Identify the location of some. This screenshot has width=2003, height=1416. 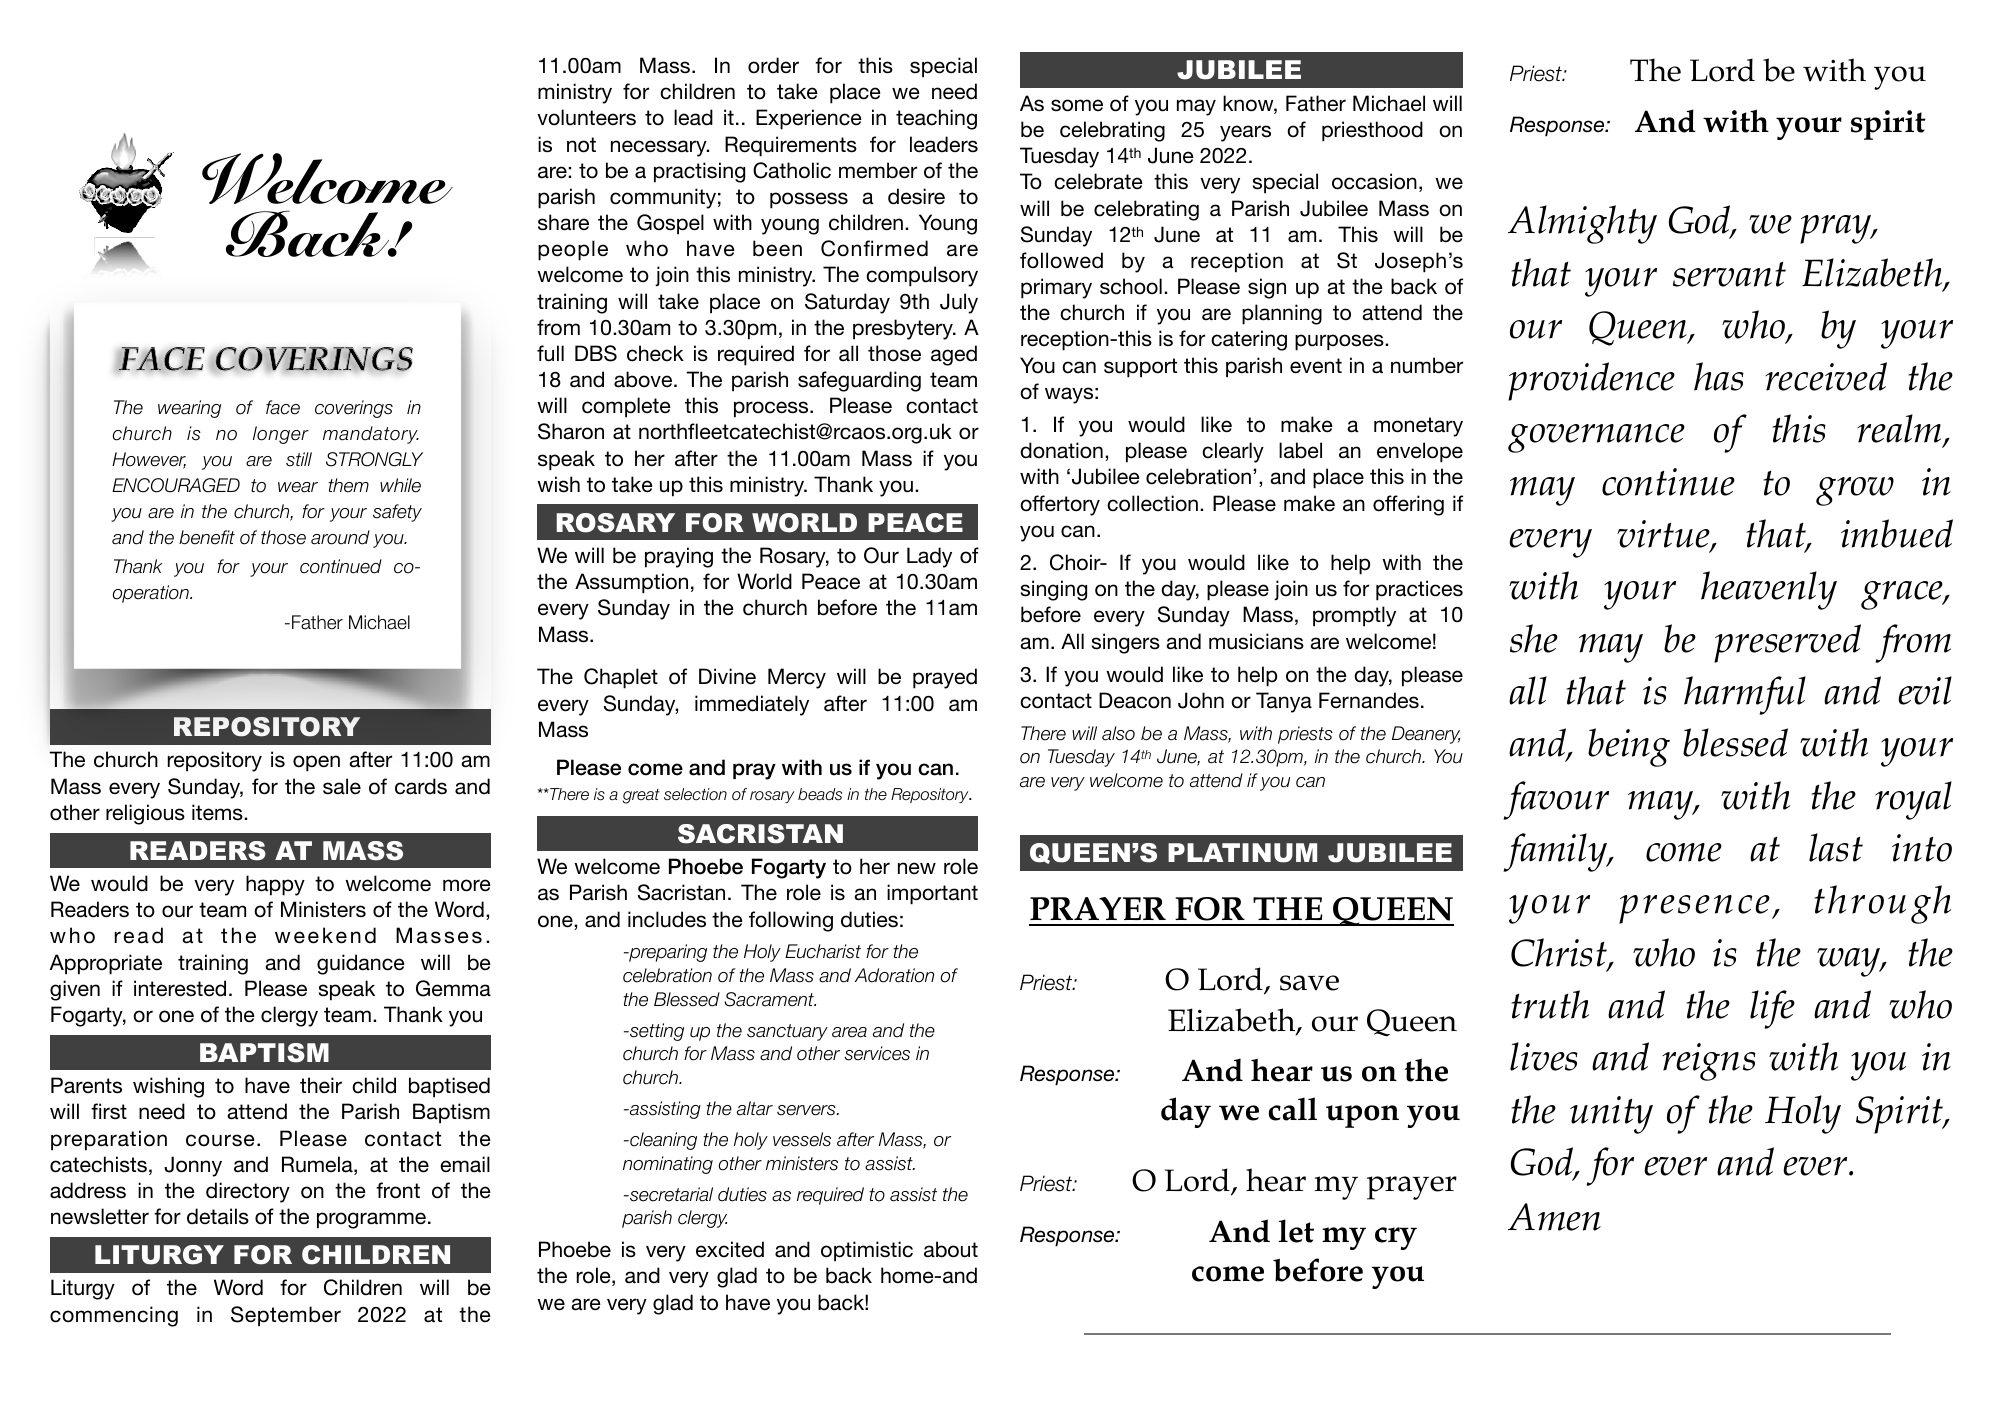
(1077, 105).
